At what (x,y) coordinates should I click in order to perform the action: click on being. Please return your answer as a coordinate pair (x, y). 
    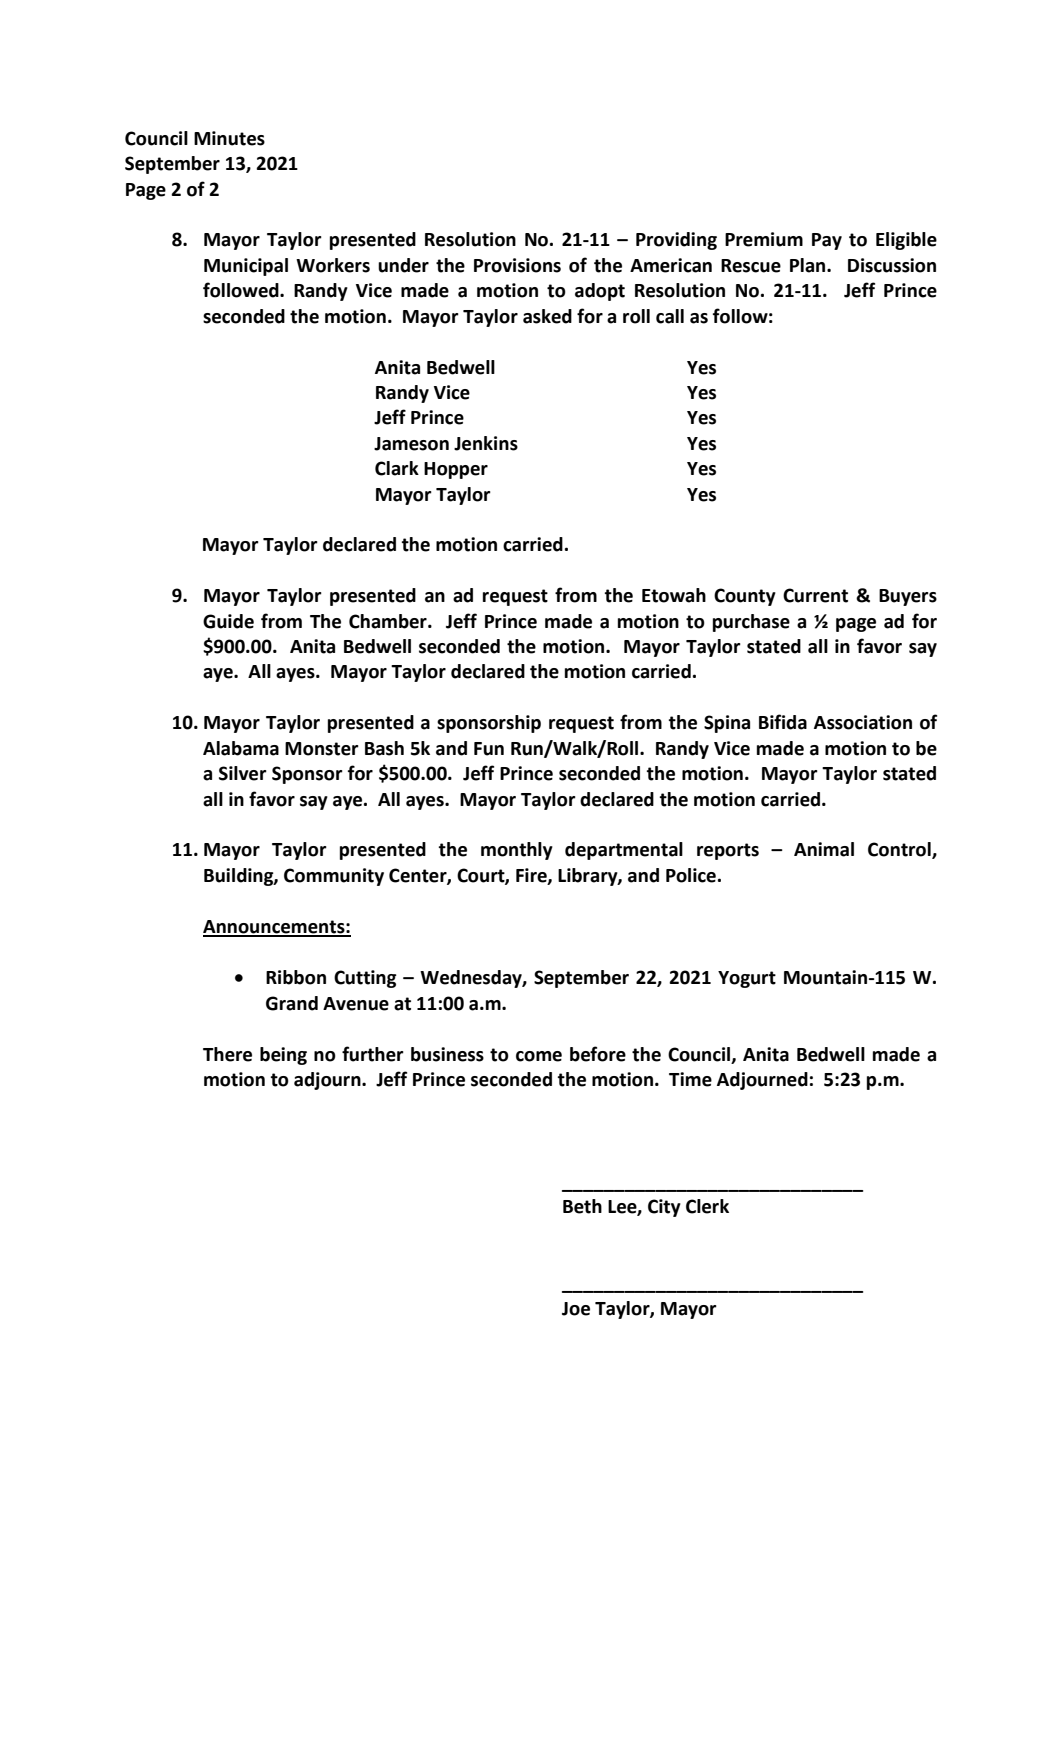
    Looking at the image, I should click on (283, 1056).
